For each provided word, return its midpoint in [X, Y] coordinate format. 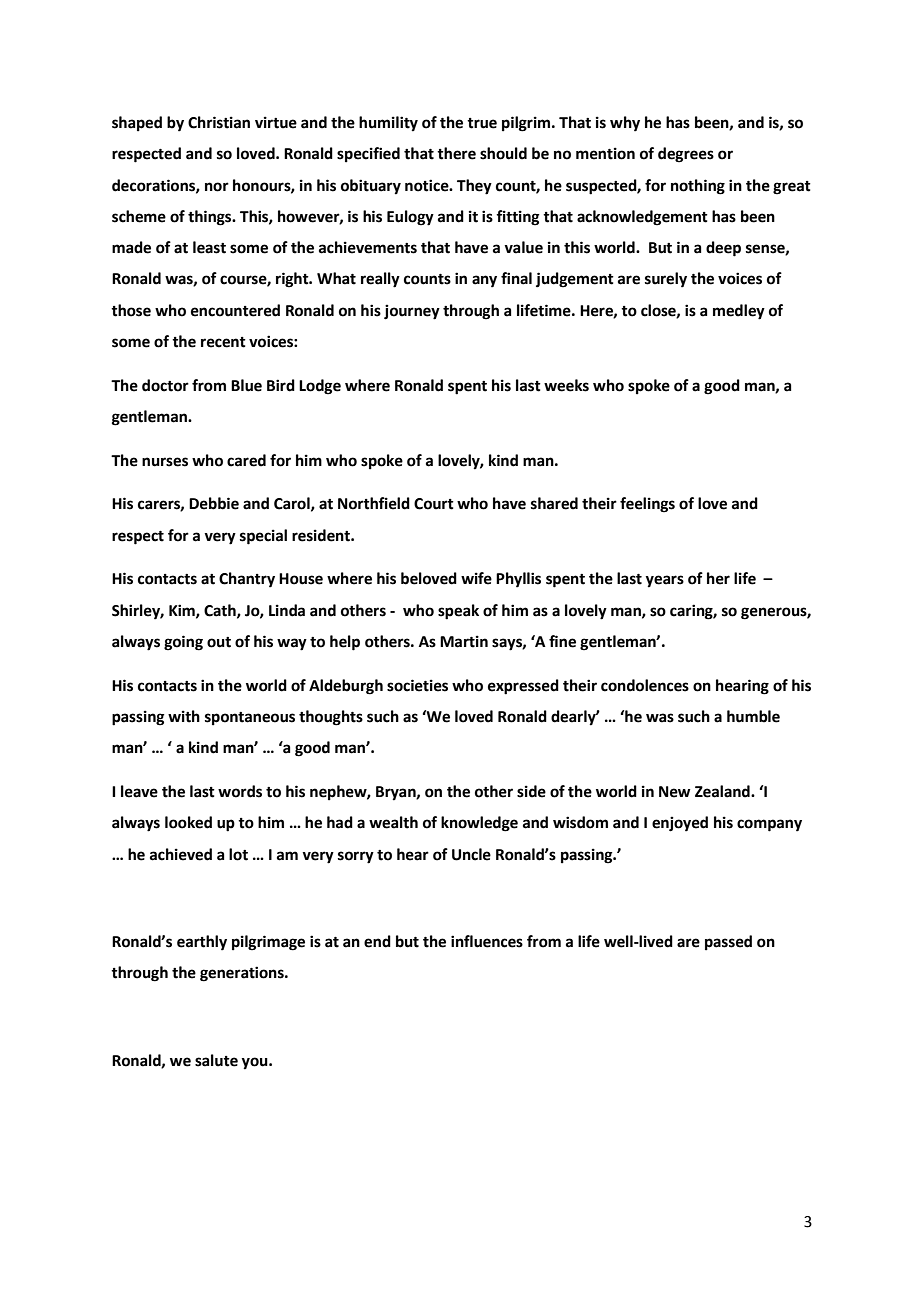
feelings [647, 505]
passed [728, 943]
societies [417, 685]
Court [434, 504]
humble [753, 716]
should [503, 153]
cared [246, 460]
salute [216, 1060]
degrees [686, 155]
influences [487, 941]
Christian [219, 122]
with [184, 716]
